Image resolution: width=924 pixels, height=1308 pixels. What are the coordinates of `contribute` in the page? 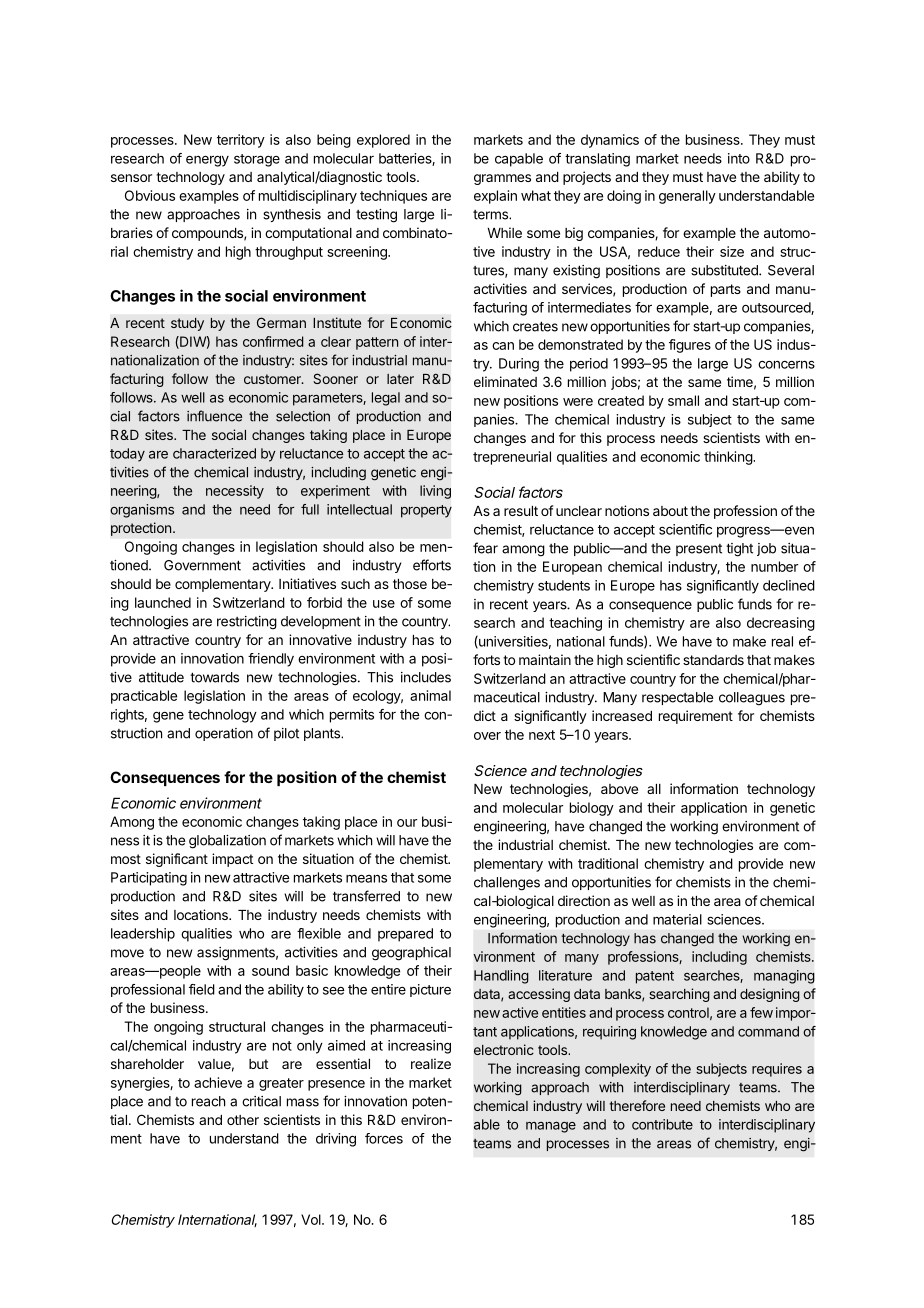 It's located at (662, 1124).
